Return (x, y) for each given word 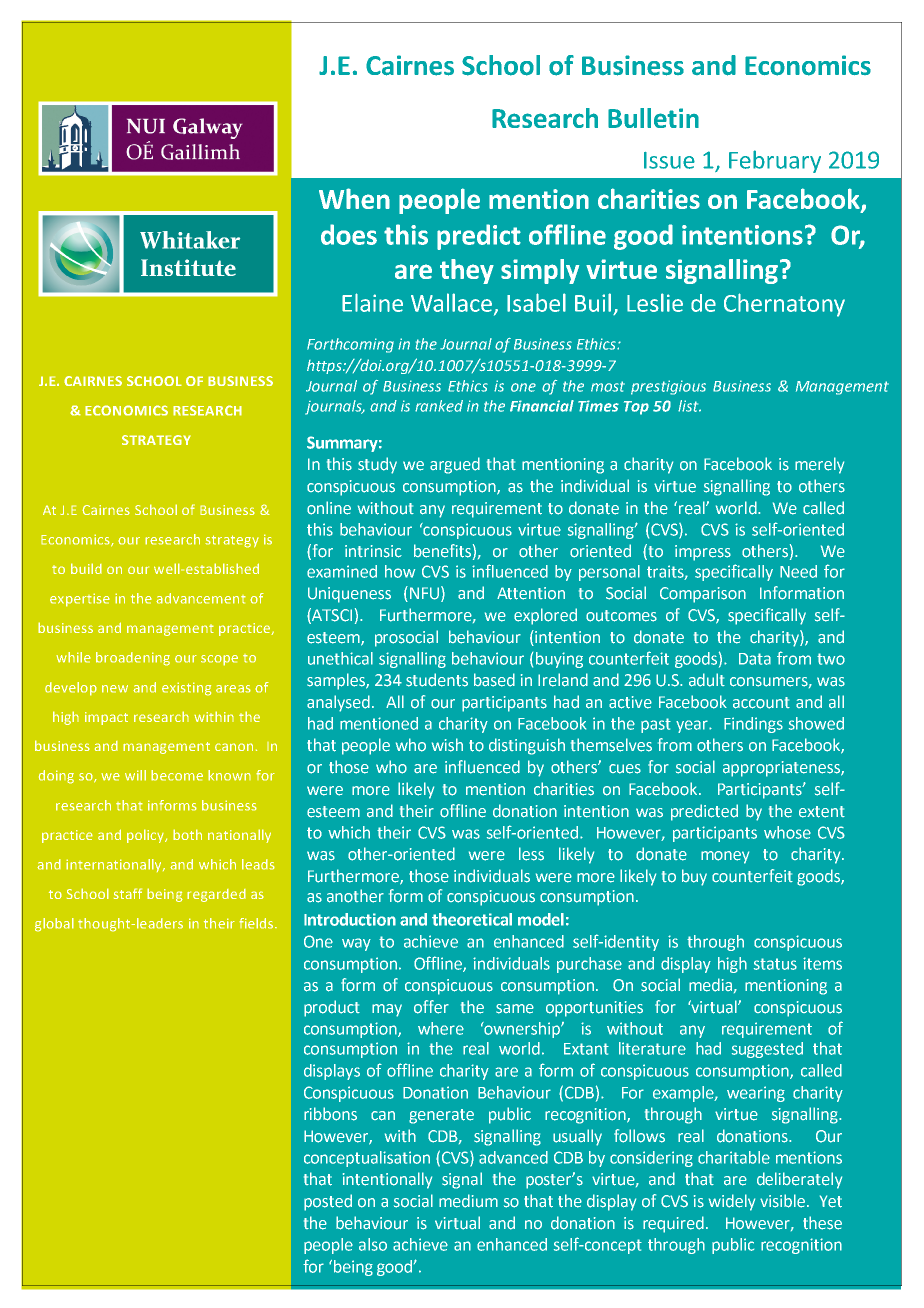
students (437, 680)
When (354, 198)
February (775, 161)
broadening (133, 659)
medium (468, 1201)
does (349, 234)
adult (707, 680)
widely (732, 1202)
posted (328, 1202)
